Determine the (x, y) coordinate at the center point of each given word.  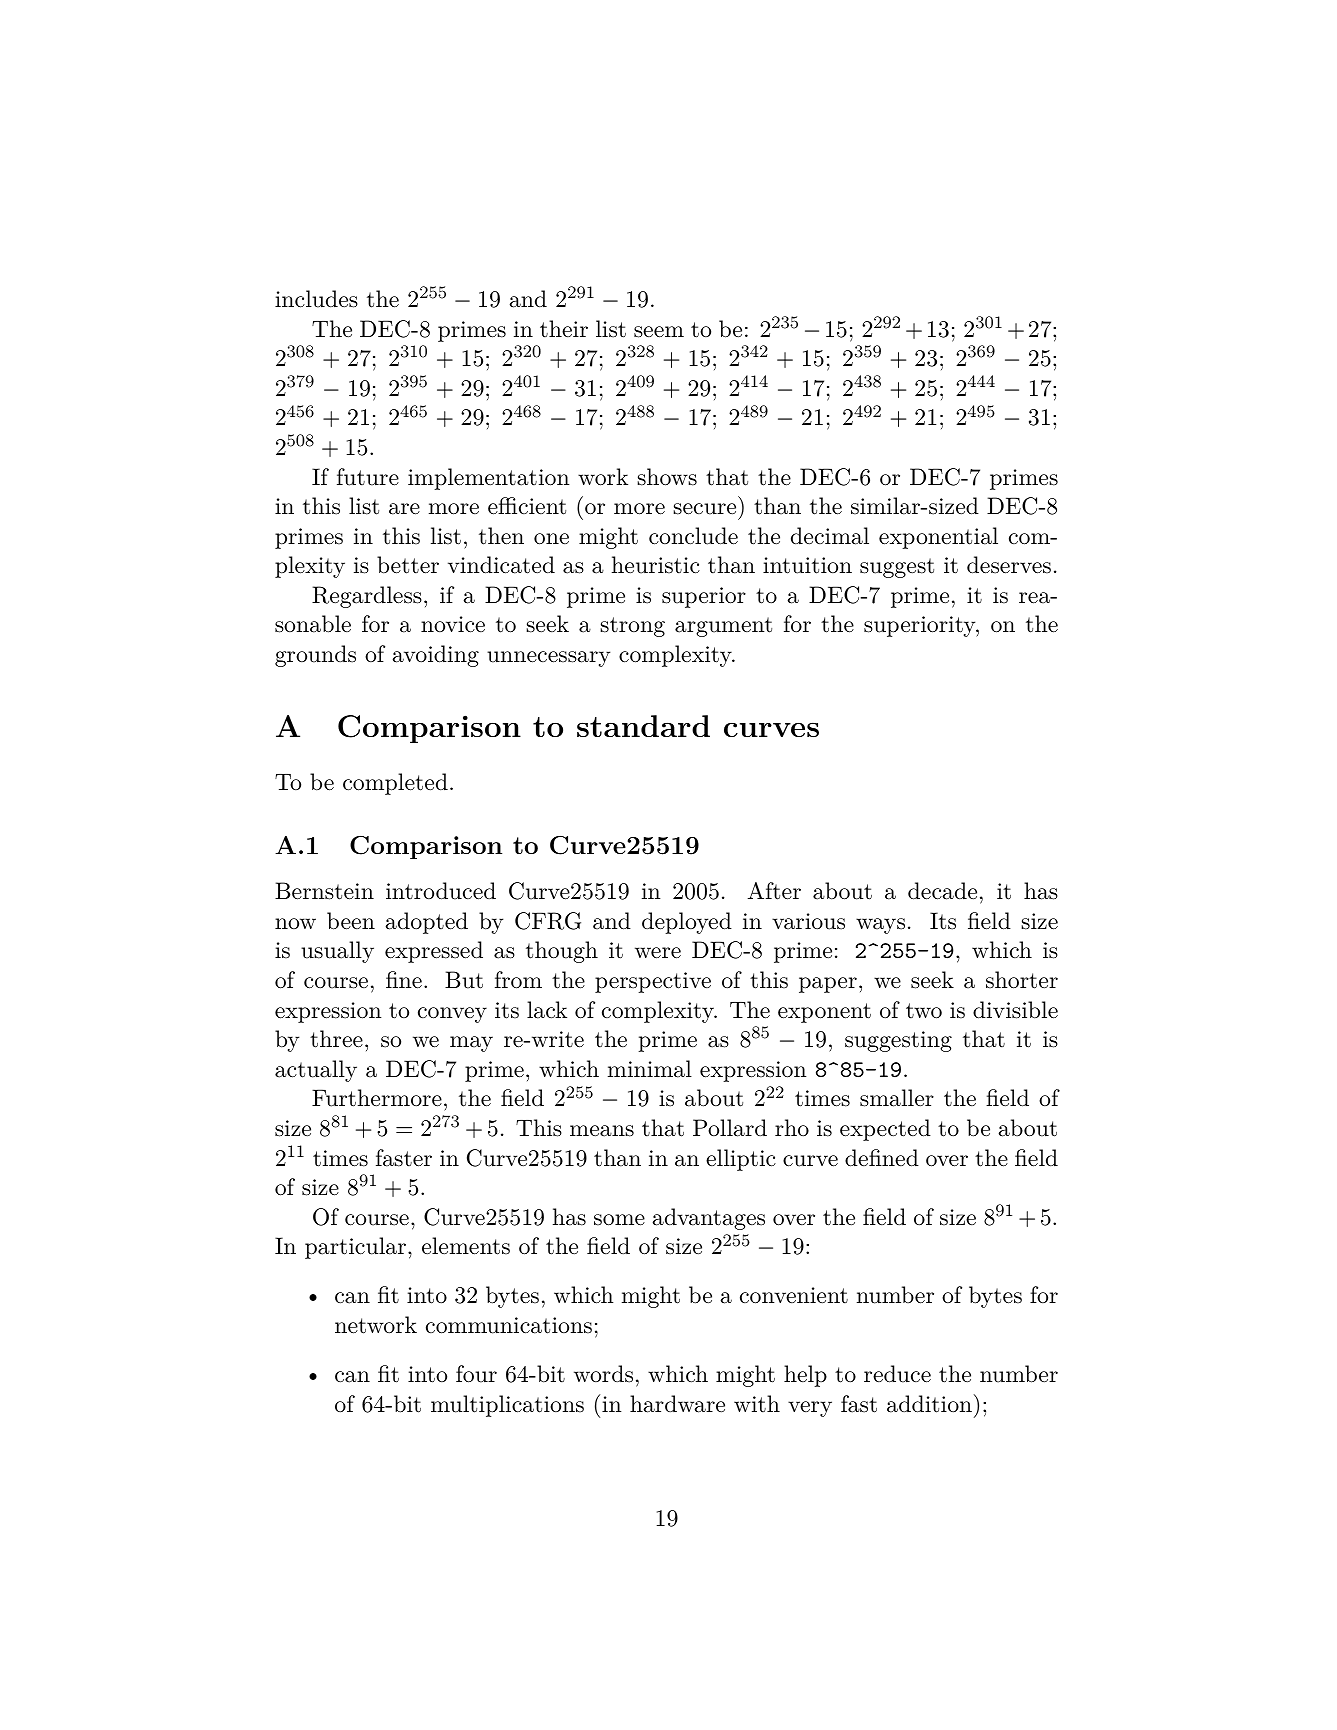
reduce (897, 1374)
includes (316, 299)
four (476, 1374)
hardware (677, 1404)
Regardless (367, 597)
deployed (687, 923)
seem (659, 332)
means (602, 1131)
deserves (1009, 565)
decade (942, 891)
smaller (897, 1098)
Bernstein (324, 891)
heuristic (656, 565)
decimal (830, 536)
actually (316, 1071)
